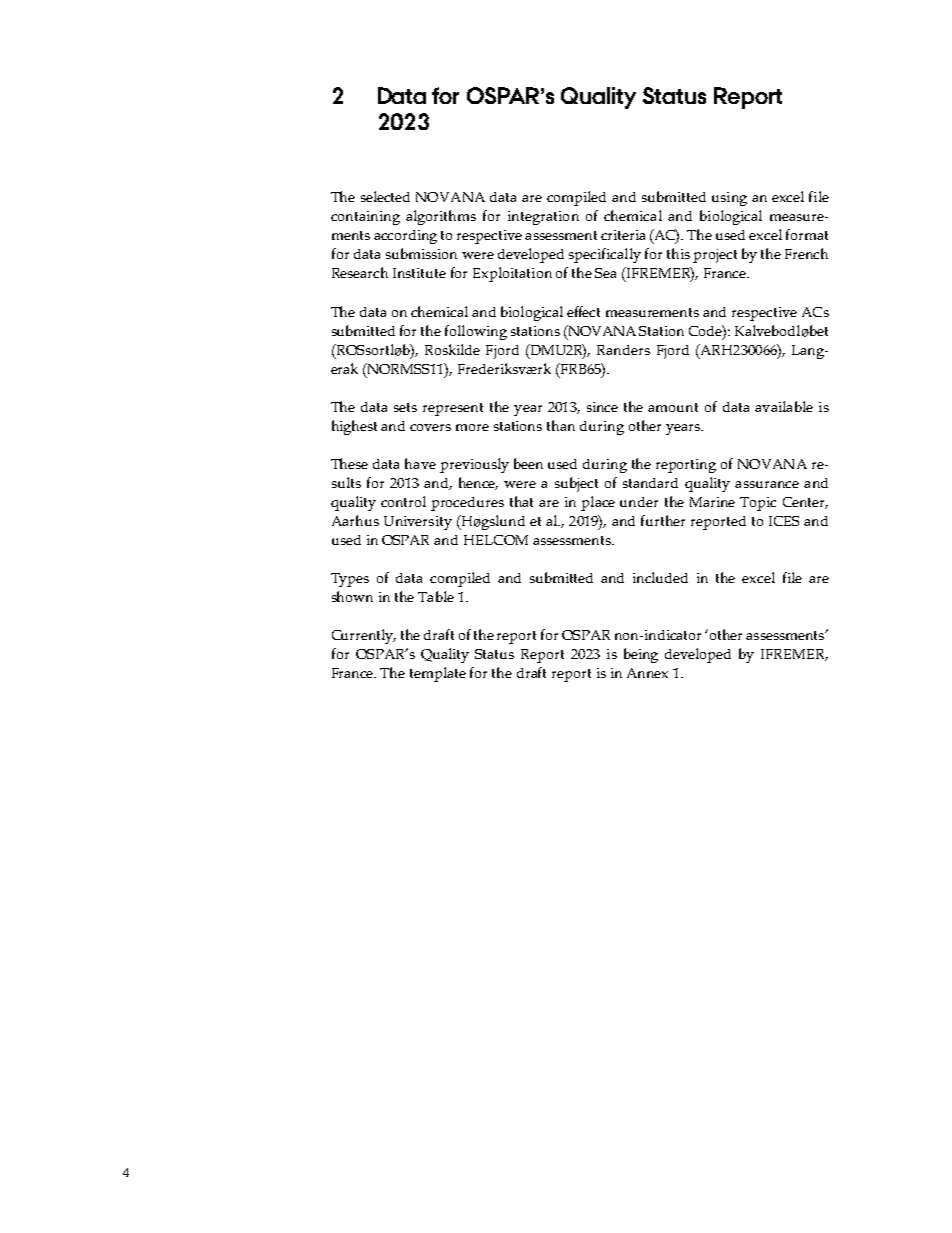 The height and width of the document is (1233, 952). What do you see at coordinates (543, 218) in the document?
I see `integration` at bounding box center [543, 218].
